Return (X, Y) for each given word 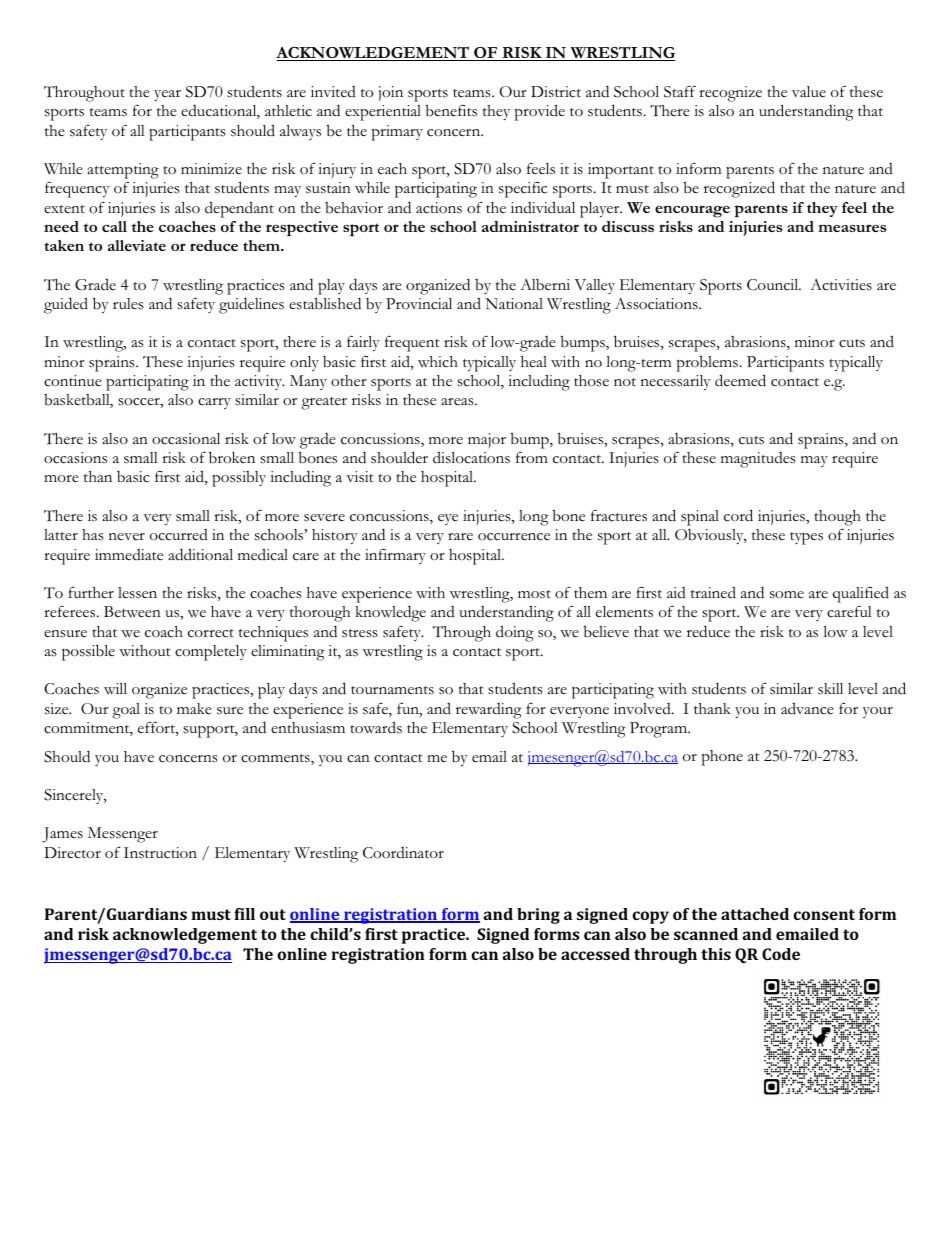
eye (448, 519)
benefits (451, 110)
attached (755, 914)
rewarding (489, 711)
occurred (179, 535)
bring (538, 916)
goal (126, 711)
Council (774, 285)
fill (244, 914)
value (809, 91)
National (514, 304)
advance (807, 708)
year (167, 95)
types (806, 538)
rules (128, 304)
